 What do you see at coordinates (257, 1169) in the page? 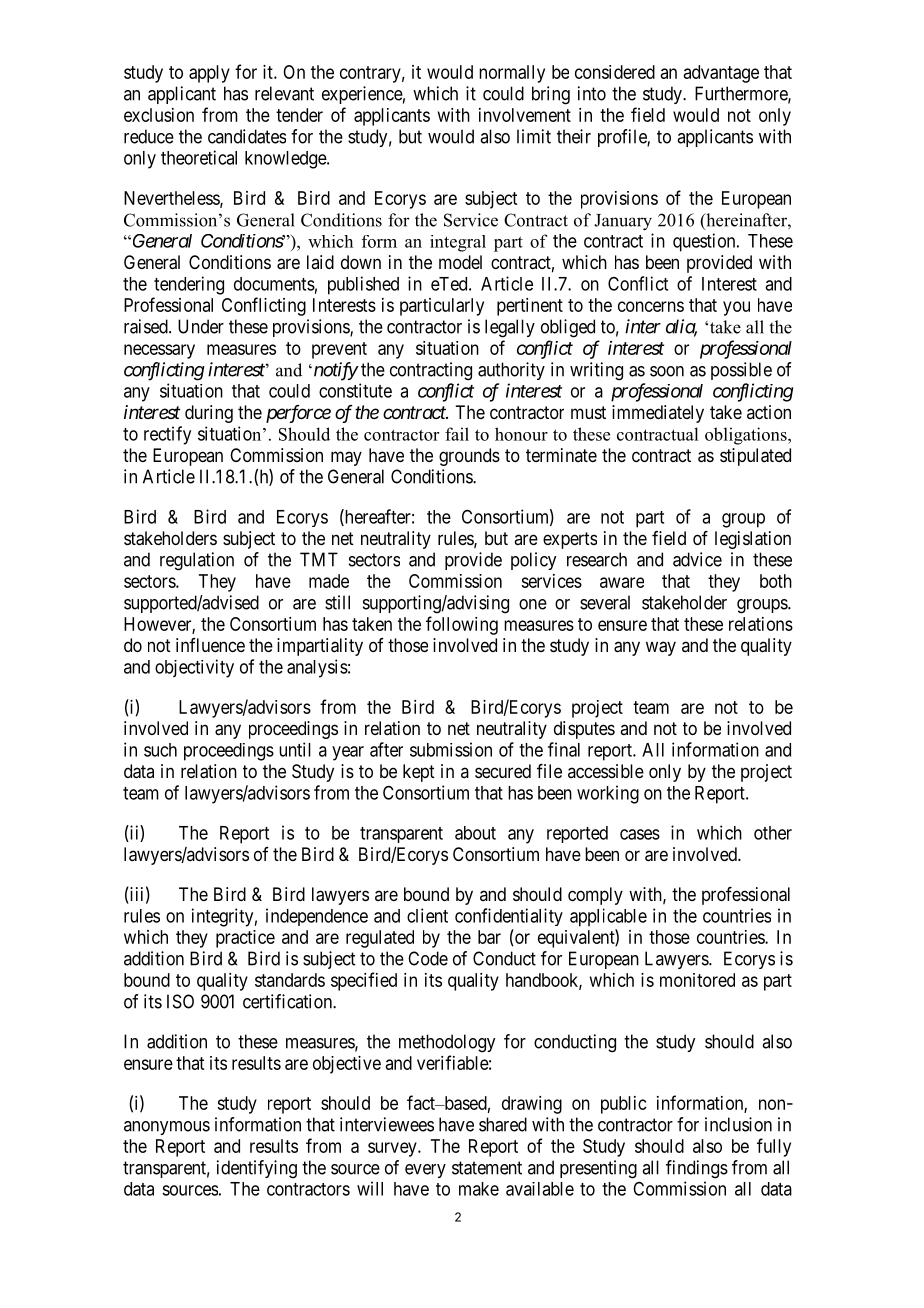
I see `identifying` at bounding box center [257, 1169].
